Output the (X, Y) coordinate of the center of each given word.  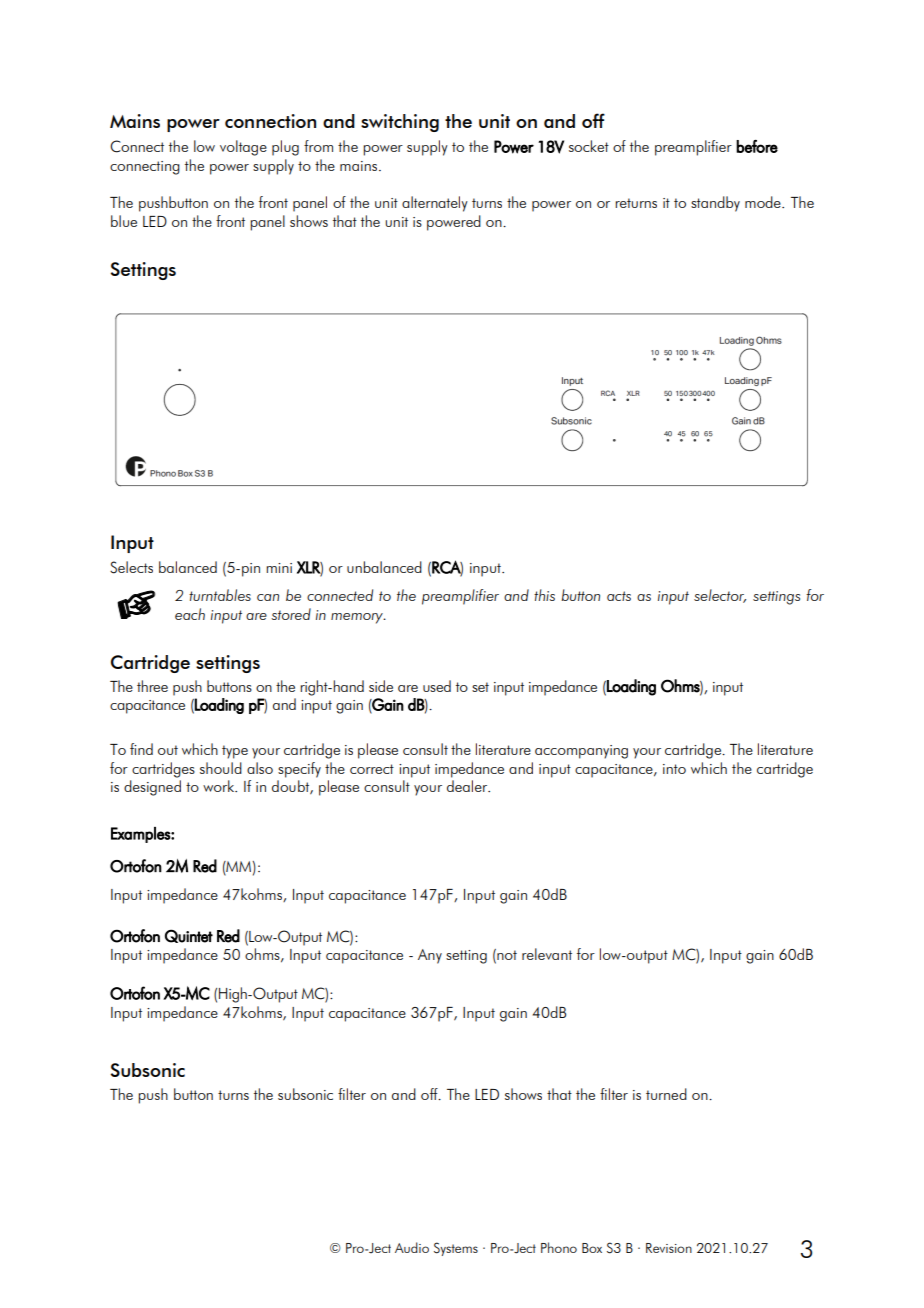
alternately (435, 204)
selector (720, 596)
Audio (412, 1247)
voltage (243, 148)
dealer (468, 786)
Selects (131, 567)
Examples (141, 835)
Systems (456, 1249)
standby (715, 204)
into (674, 769)
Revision (669, 1248)
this (544, 595)
